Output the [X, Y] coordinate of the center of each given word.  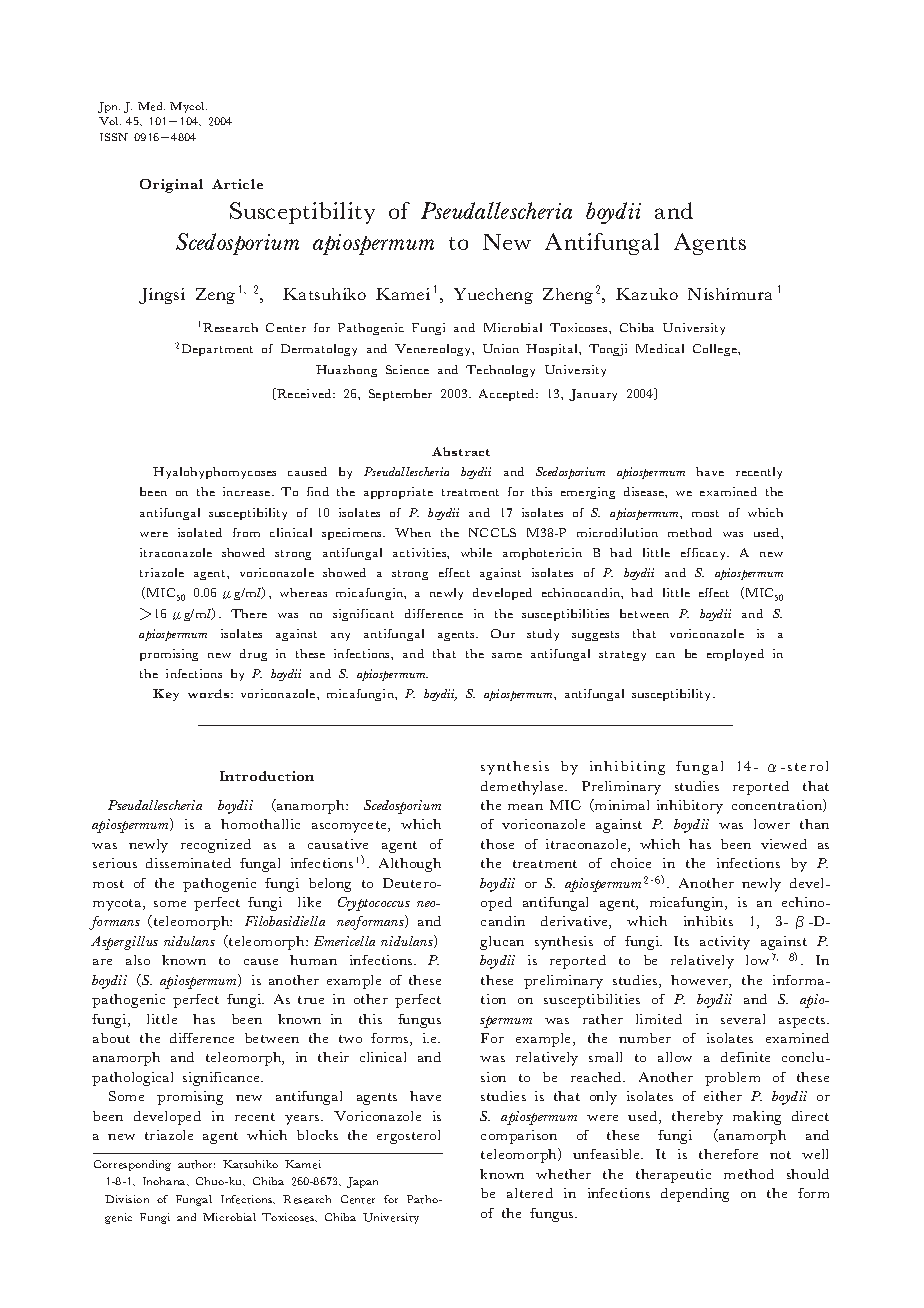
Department [217, 350]
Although [410, 865]
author [196, 1164]
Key [166, 695]
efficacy [705, 554]
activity [725, 943]
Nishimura [730, 294]
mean [525, 807]
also [138, 960]
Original [171, 186]
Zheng [568, 296]
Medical [660, 348]
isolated [200, 532]
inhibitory [690, 807]
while [476, 552]
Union [501, 348]
